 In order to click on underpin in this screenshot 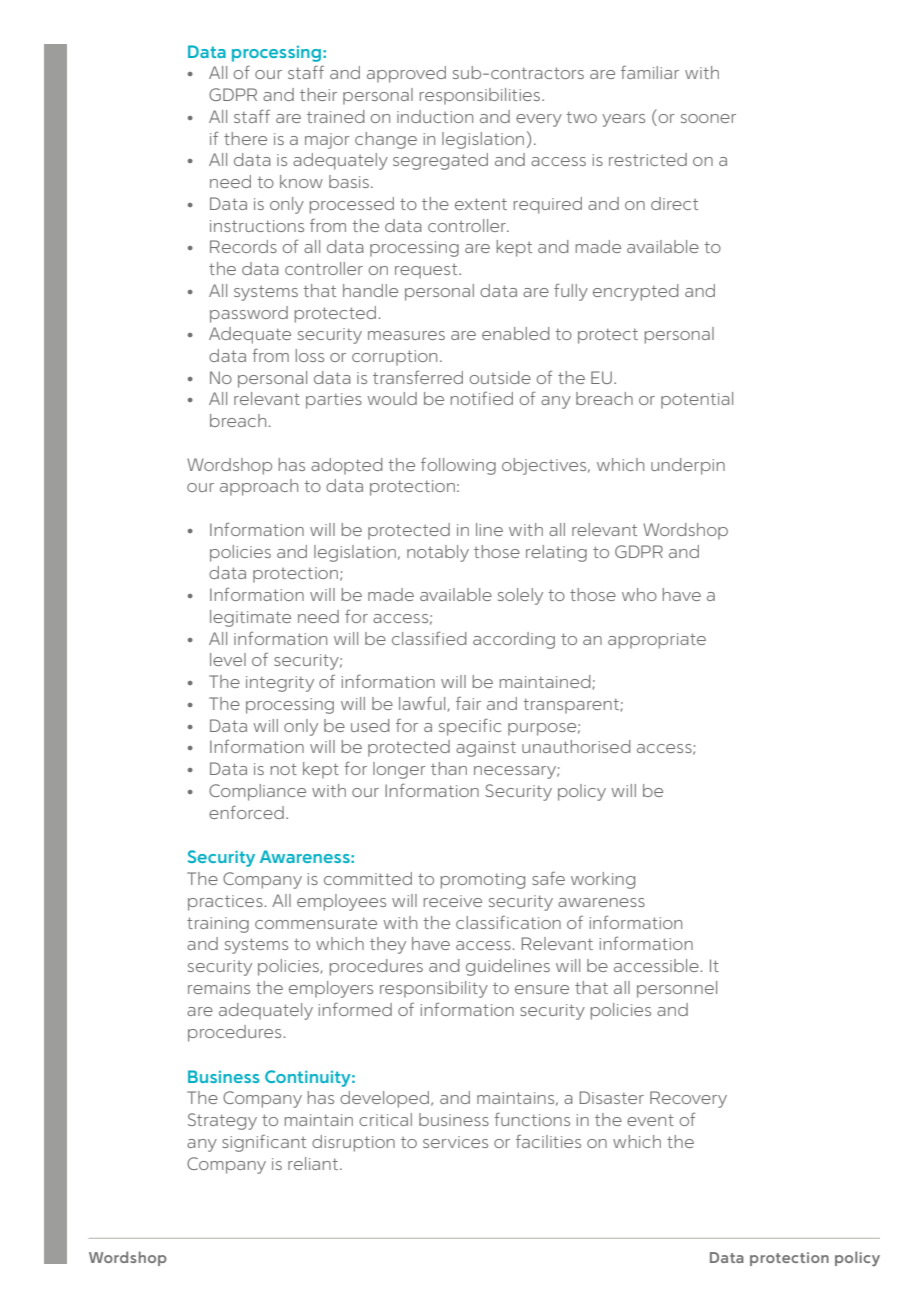, I will do `click(688, 466)`.
